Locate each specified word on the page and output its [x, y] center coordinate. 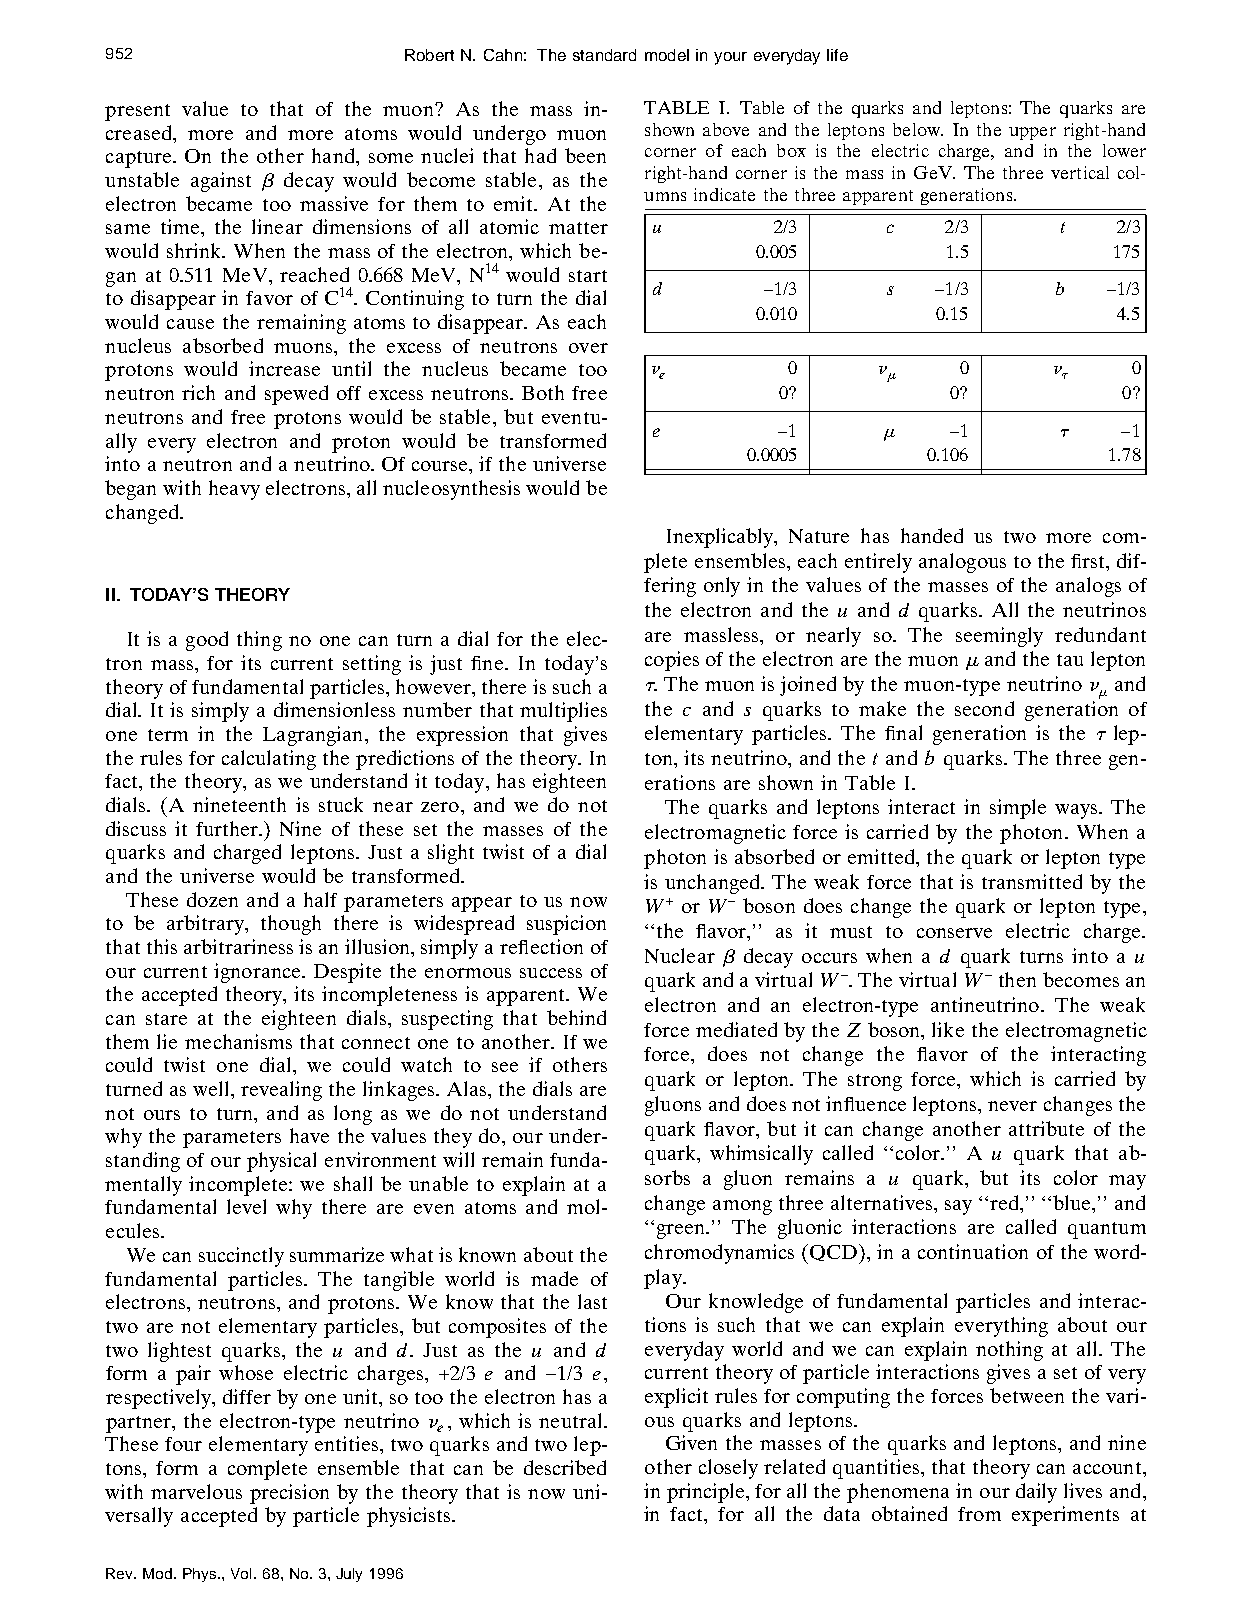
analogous [962, 563]
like [948, 1029]
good [207, 641]
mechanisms [238, 1041]
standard [604, 55]
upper [1032, 133]
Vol [241, 1573]
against [221, 182]
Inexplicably [721, 538]
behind [576, 1017]
